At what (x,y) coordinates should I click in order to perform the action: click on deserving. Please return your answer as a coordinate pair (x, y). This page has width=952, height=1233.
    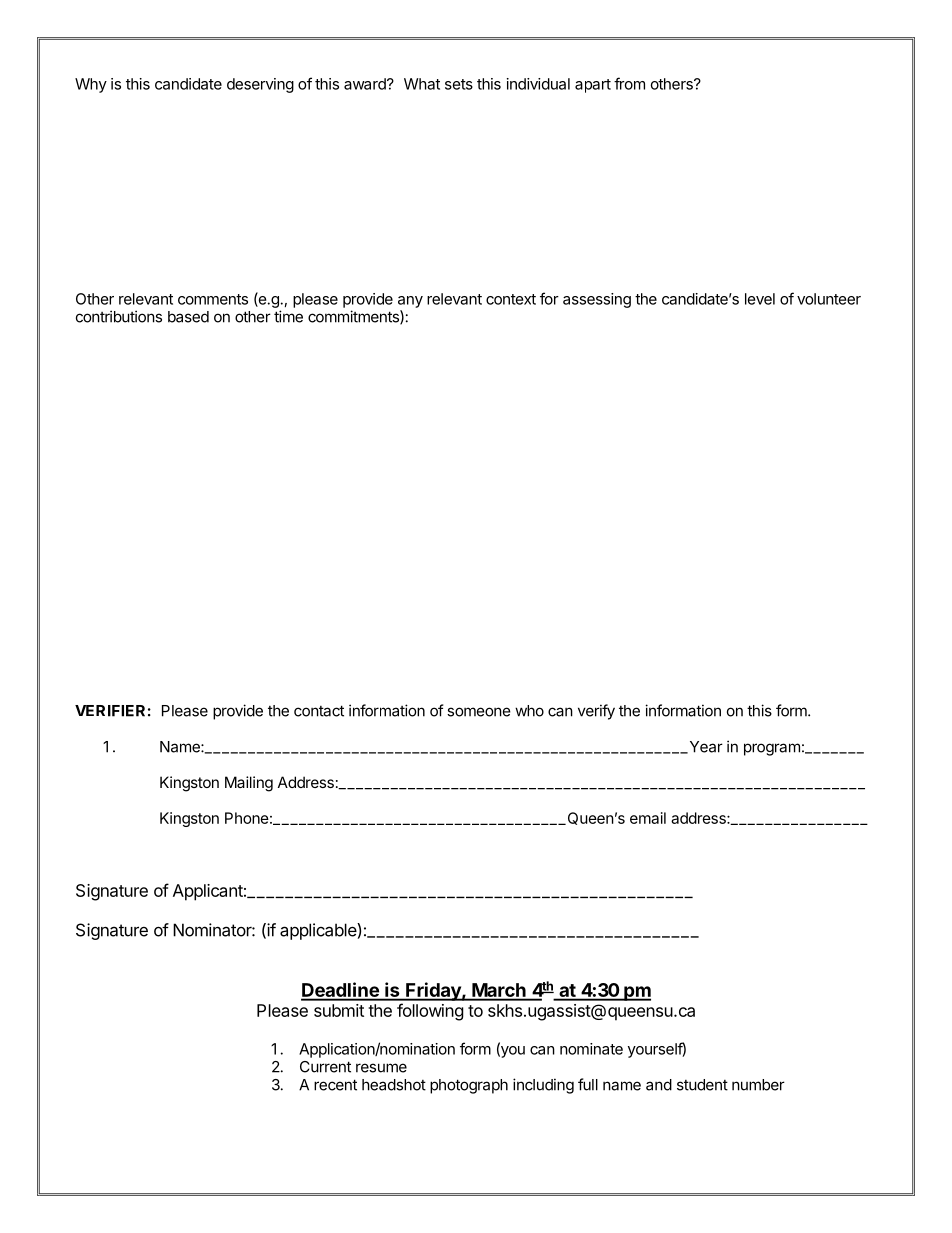
    Looking at the image, I should click on (260, 85).
